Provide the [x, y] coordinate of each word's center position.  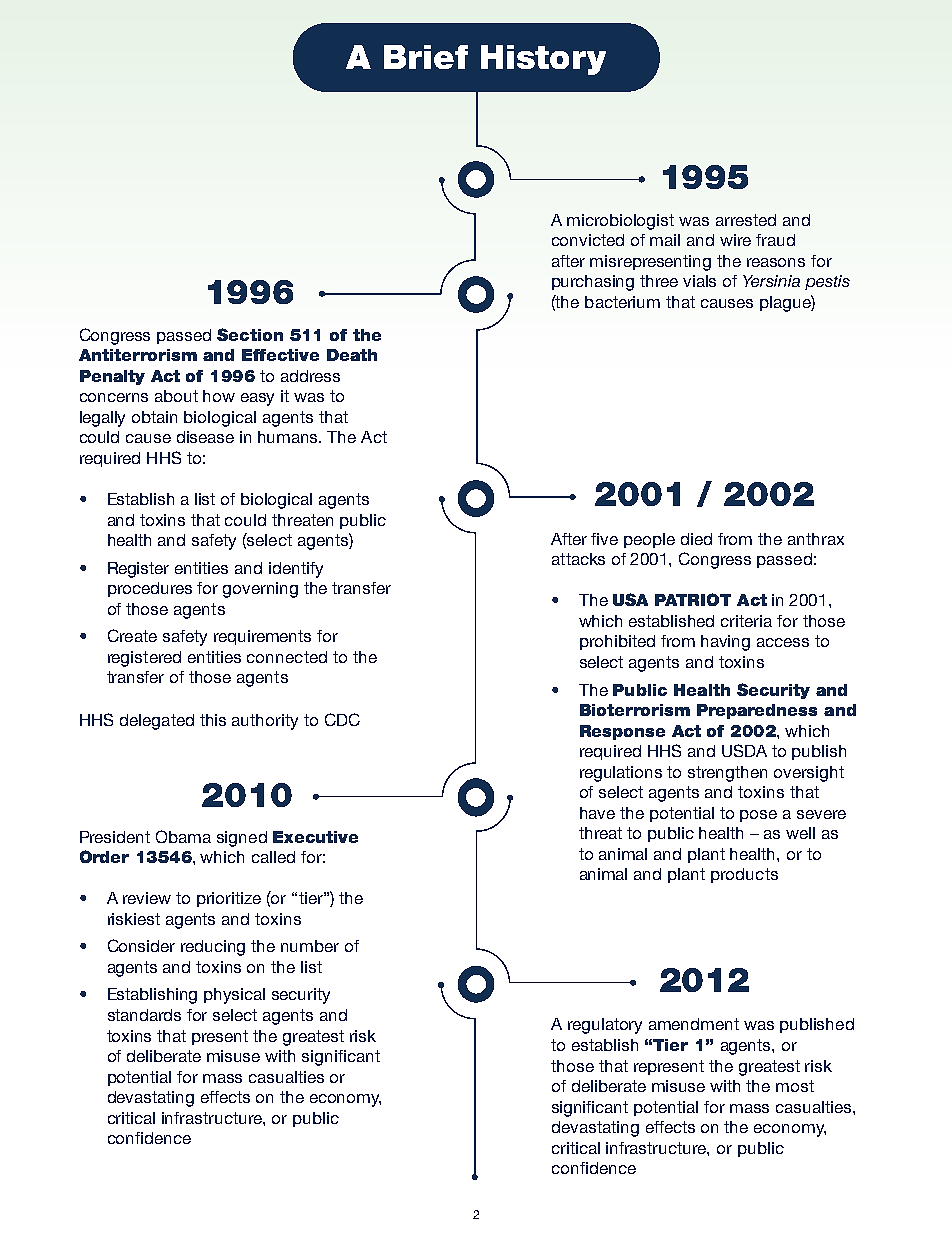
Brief [426, 57]
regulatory [605, 1026]
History [543, 60]
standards [144, 1015]
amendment [694, 1024]
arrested [746, 220]
